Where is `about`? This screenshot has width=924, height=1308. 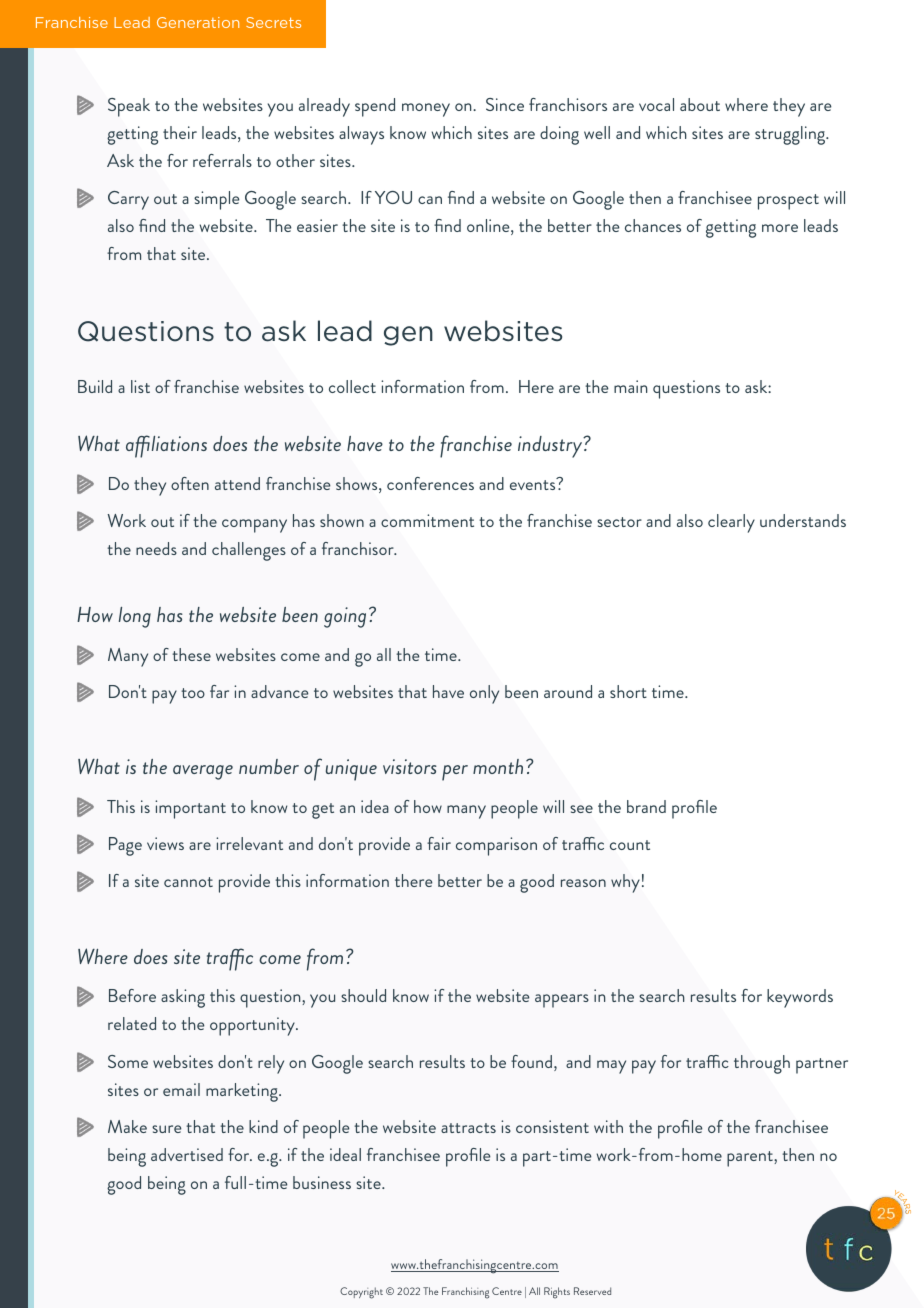
about is located at coordinates (700, 104).
